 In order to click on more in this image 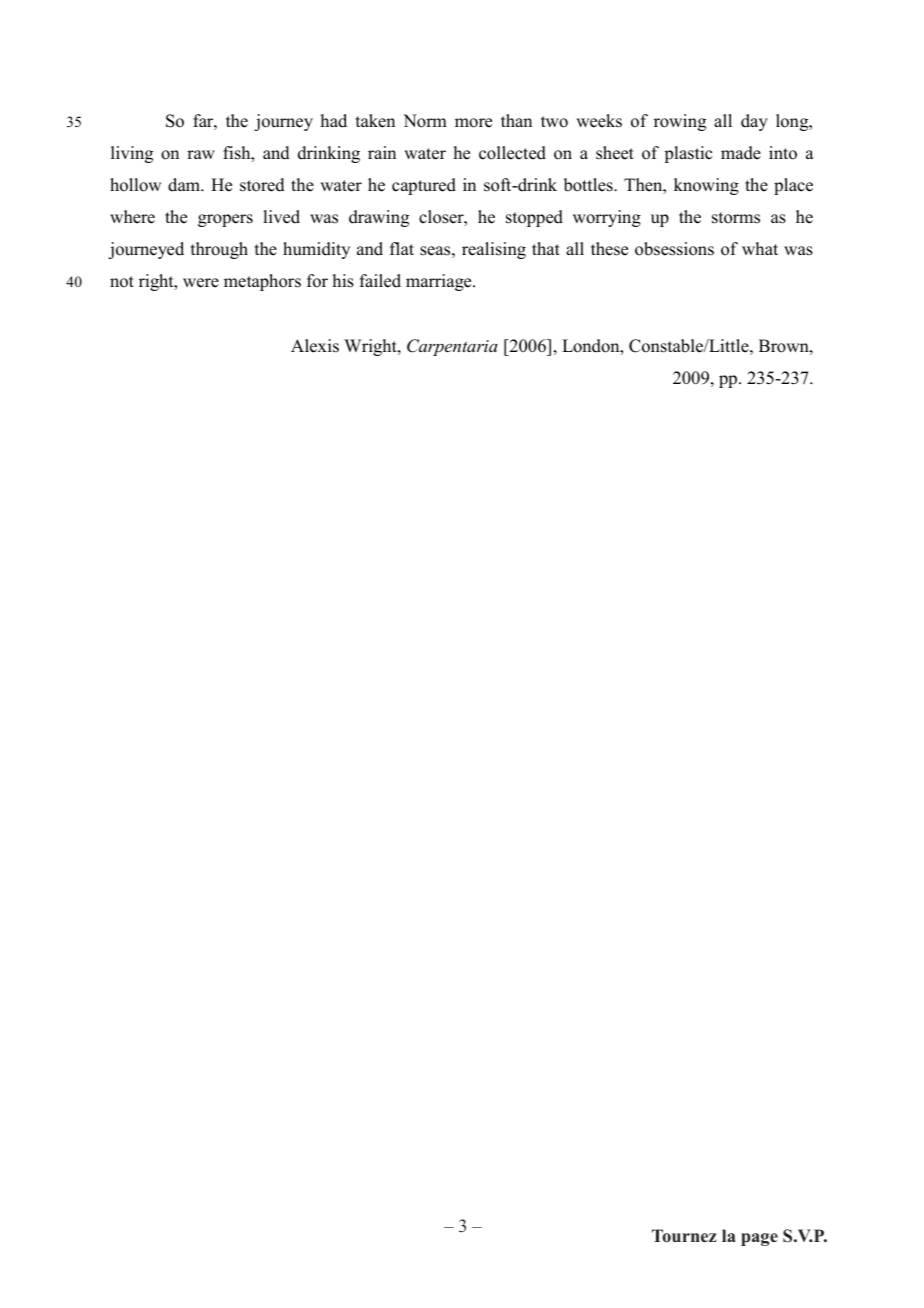, I will do `click(473, 123)`.
